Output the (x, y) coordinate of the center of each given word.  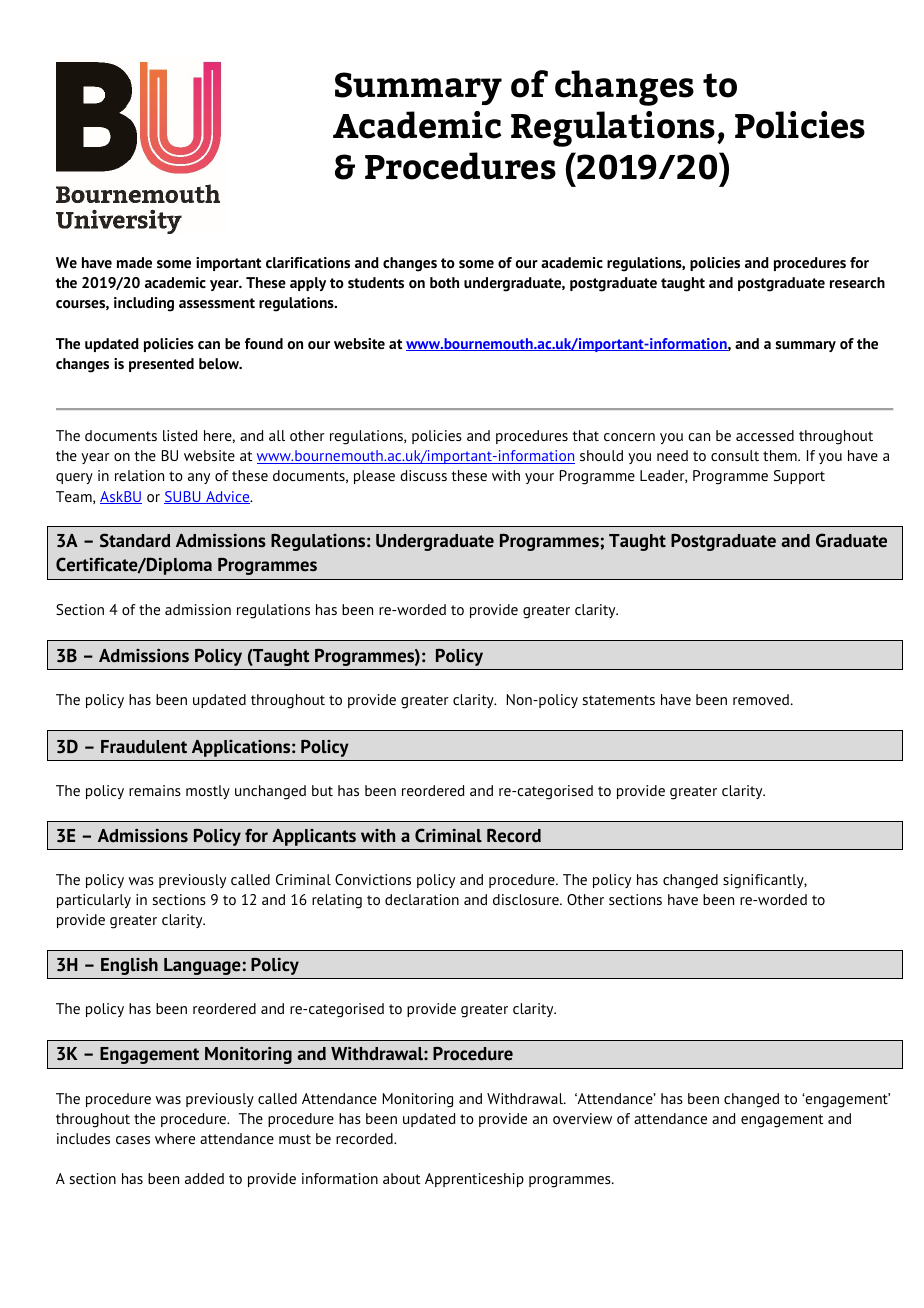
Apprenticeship (474, 1180)
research (857, 282)
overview (582, 1118)
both (444, 282)
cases (133, 1140)
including (144, 304)
